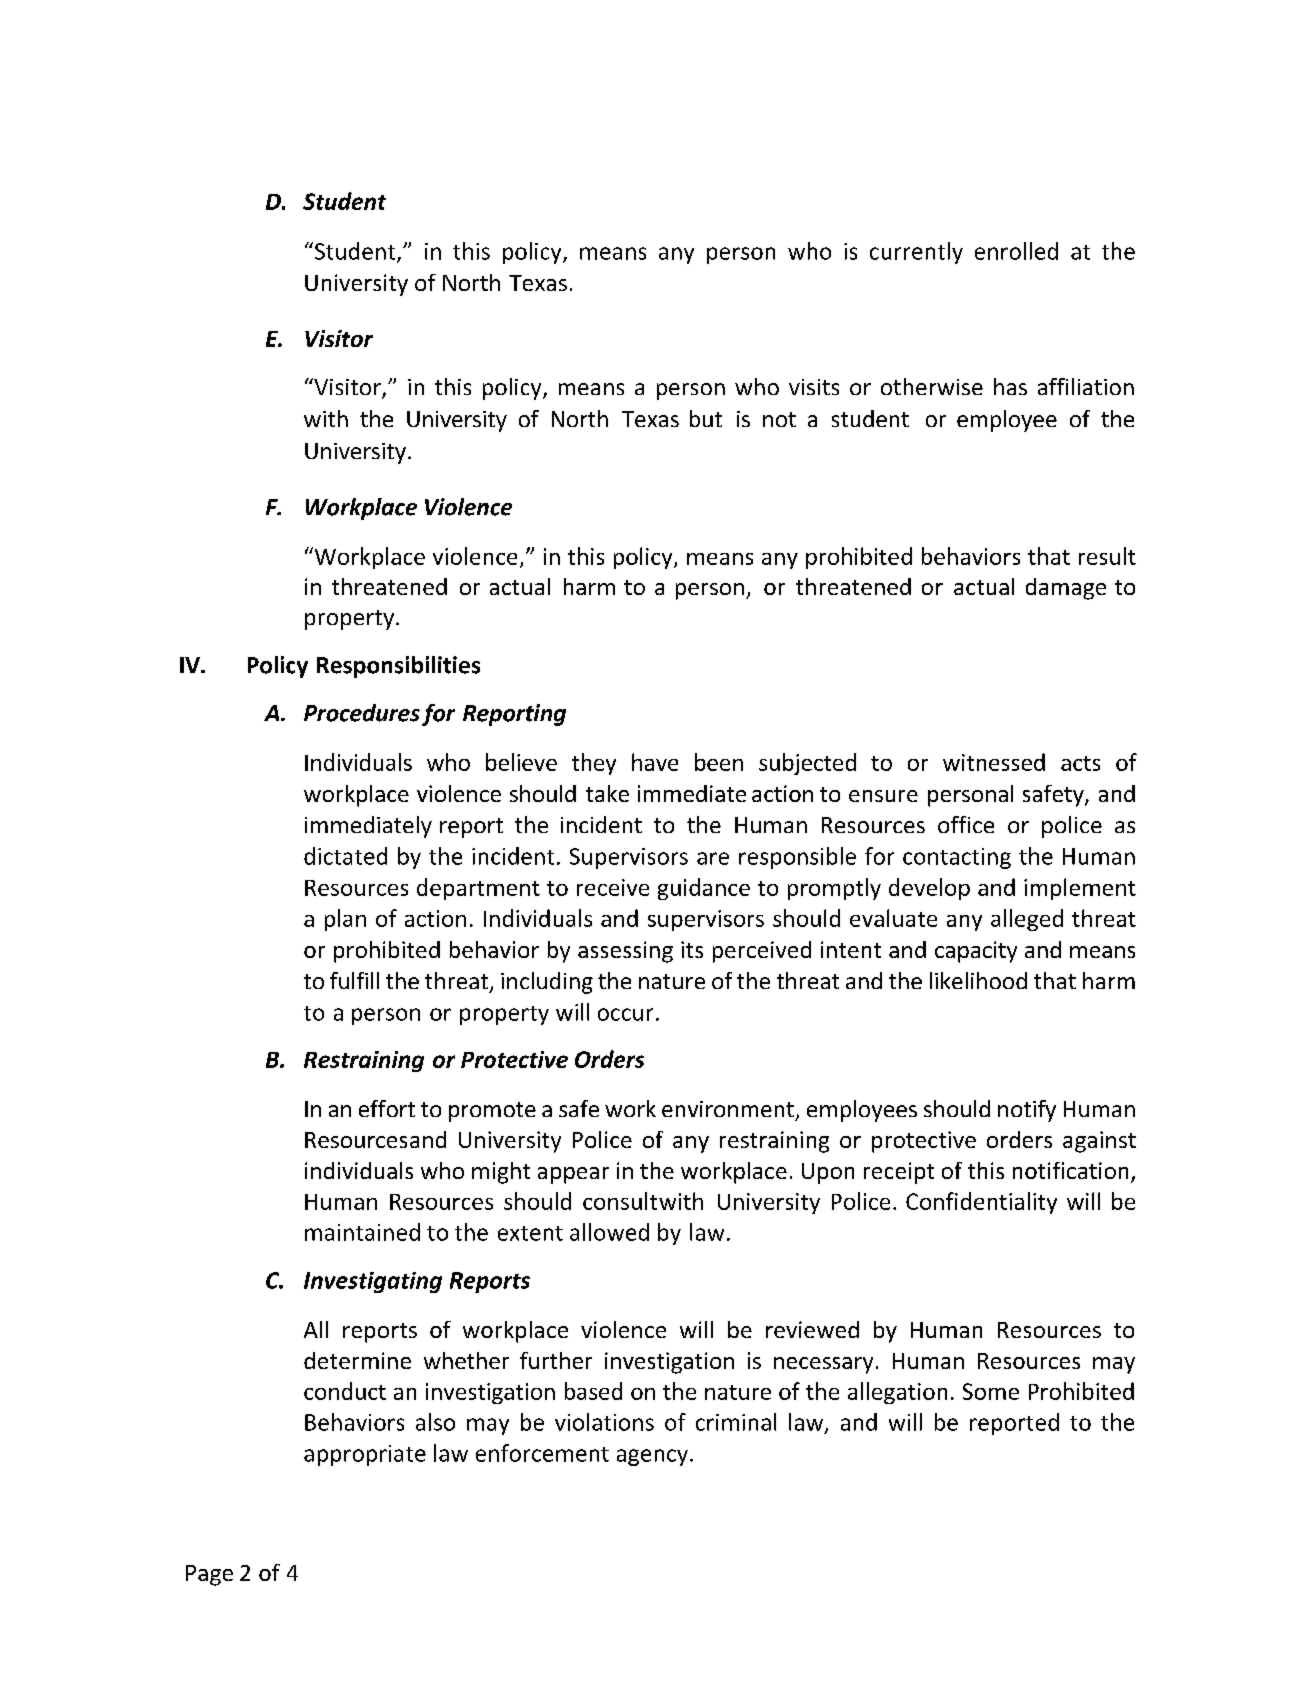  I want to click on appropriate, so click(365, 1455).
